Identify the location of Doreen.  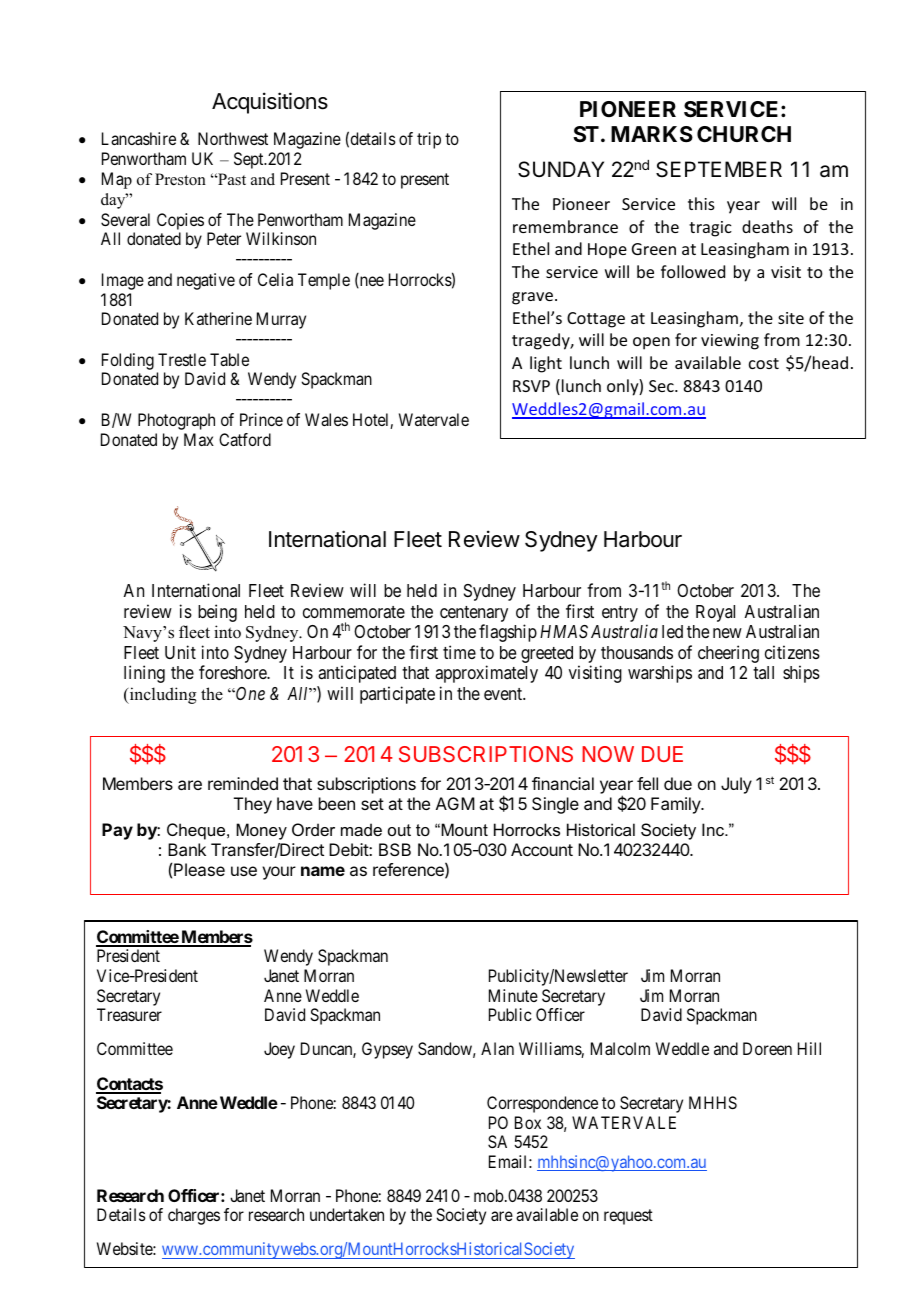
(767, 1048).
